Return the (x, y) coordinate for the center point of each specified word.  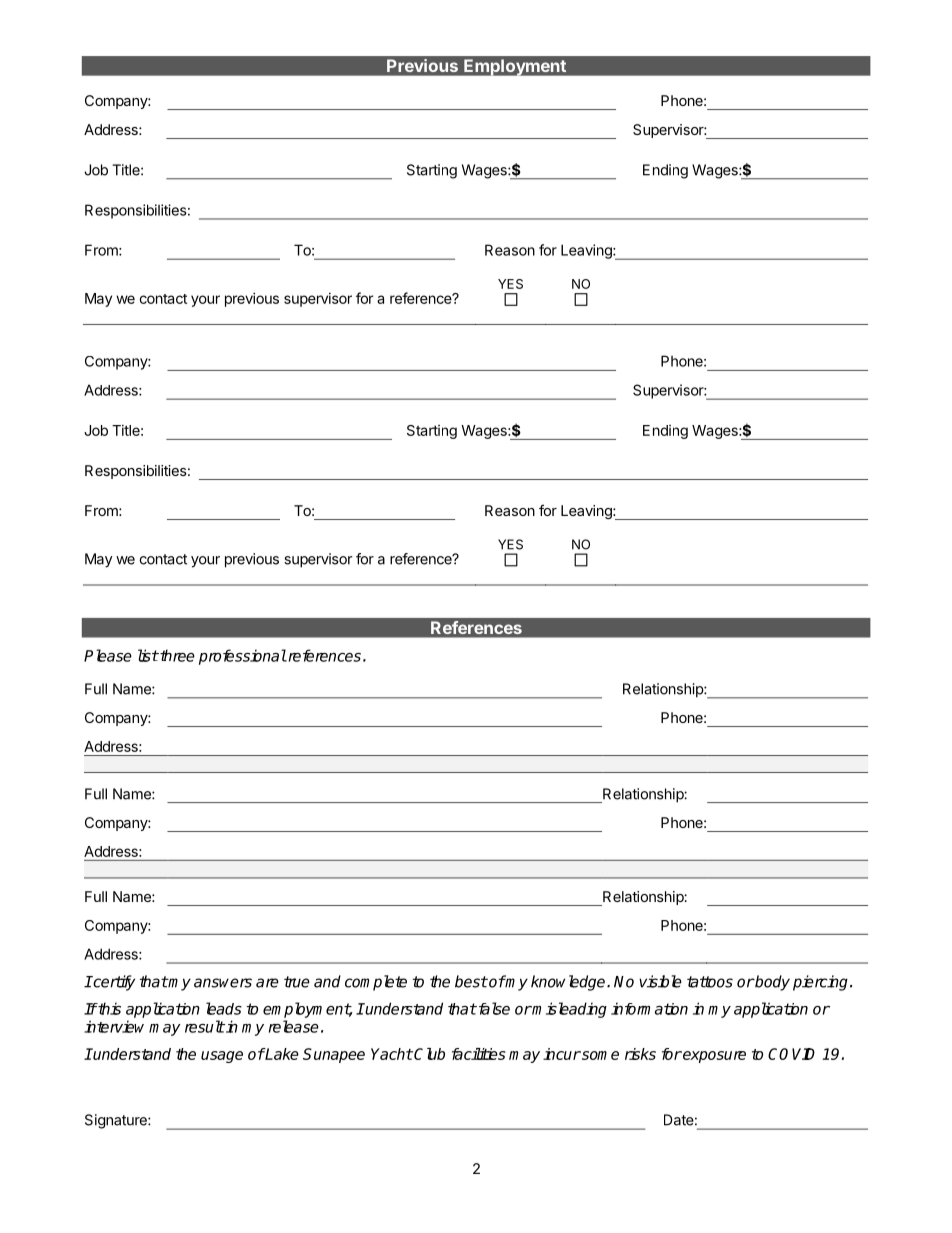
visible (660, 981)
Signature (117, 1121)
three (176, 655)
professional (243, 657)
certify (113, 983)
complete (376, 983)
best (471, 981)
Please (108, 655)
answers (223, 983)
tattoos (710, 982)
